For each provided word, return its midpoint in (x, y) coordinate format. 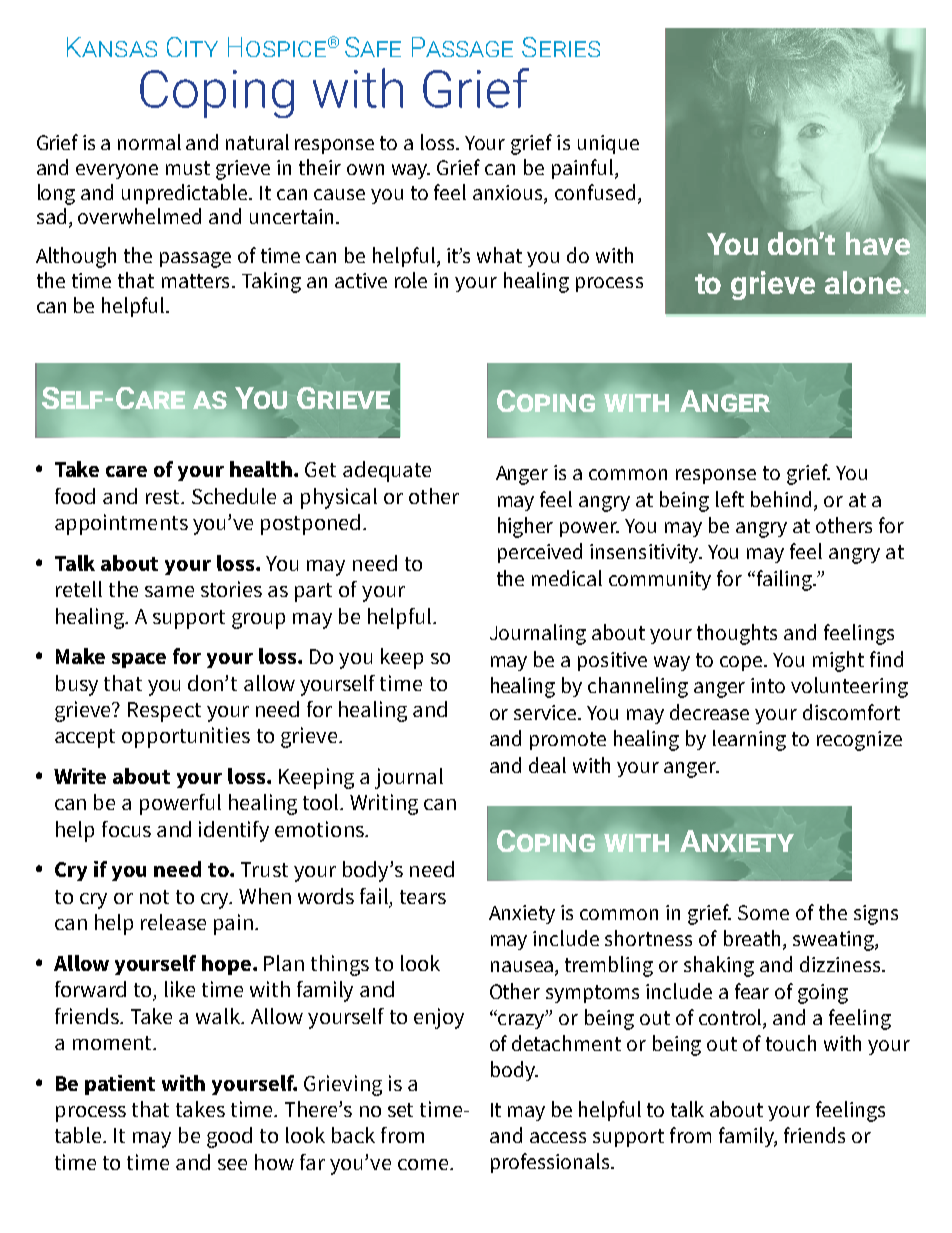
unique (608, 144)
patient (120, 1085)
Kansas (112, 47)
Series (561, 47)
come (423, 1164)
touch (791, 1043)
